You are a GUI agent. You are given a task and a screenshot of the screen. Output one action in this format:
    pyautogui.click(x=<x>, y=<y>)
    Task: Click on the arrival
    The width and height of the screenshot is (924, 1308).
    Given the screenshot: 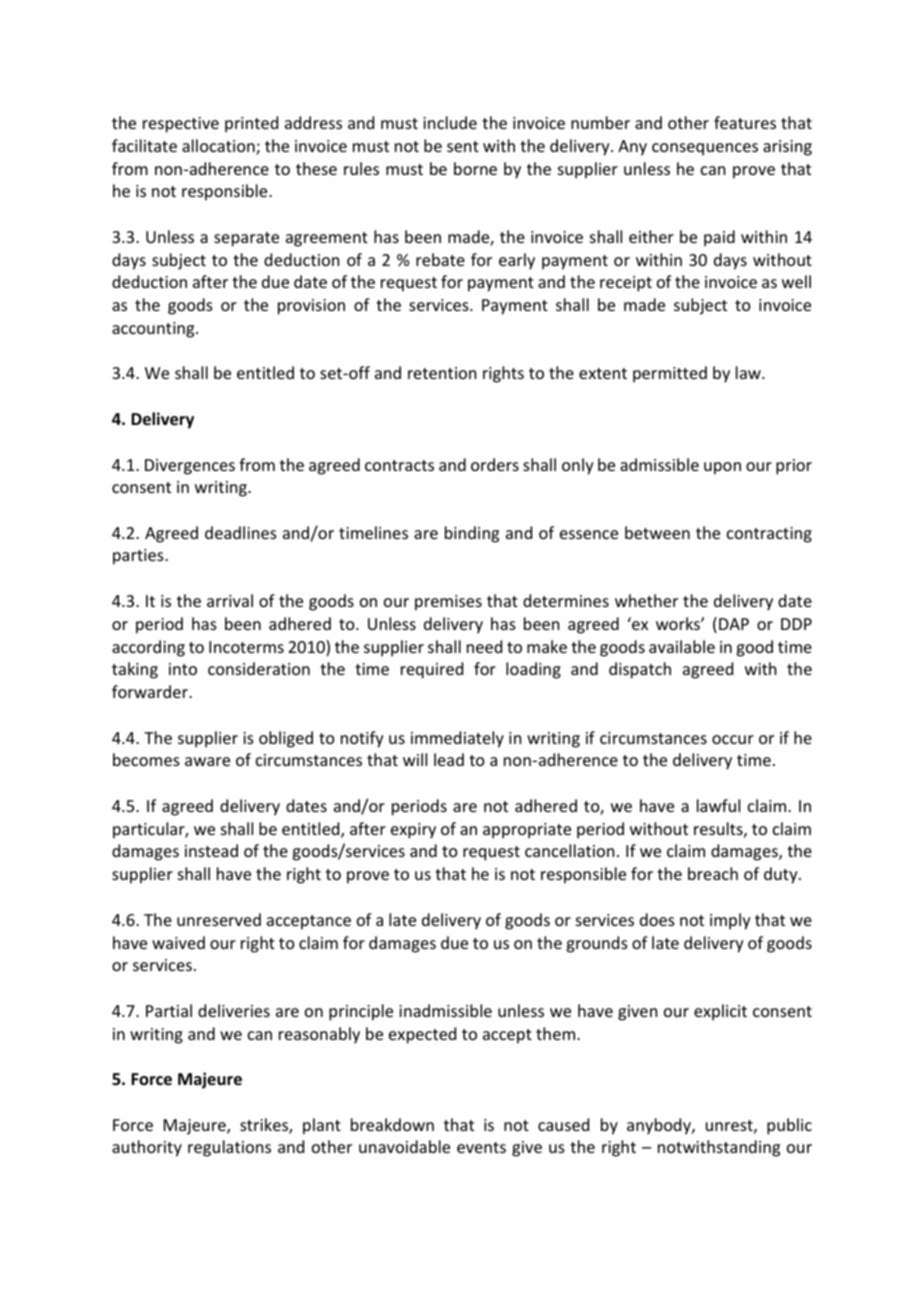 What is the action you would take?
    pyautogui.click(x=230, y=600)
